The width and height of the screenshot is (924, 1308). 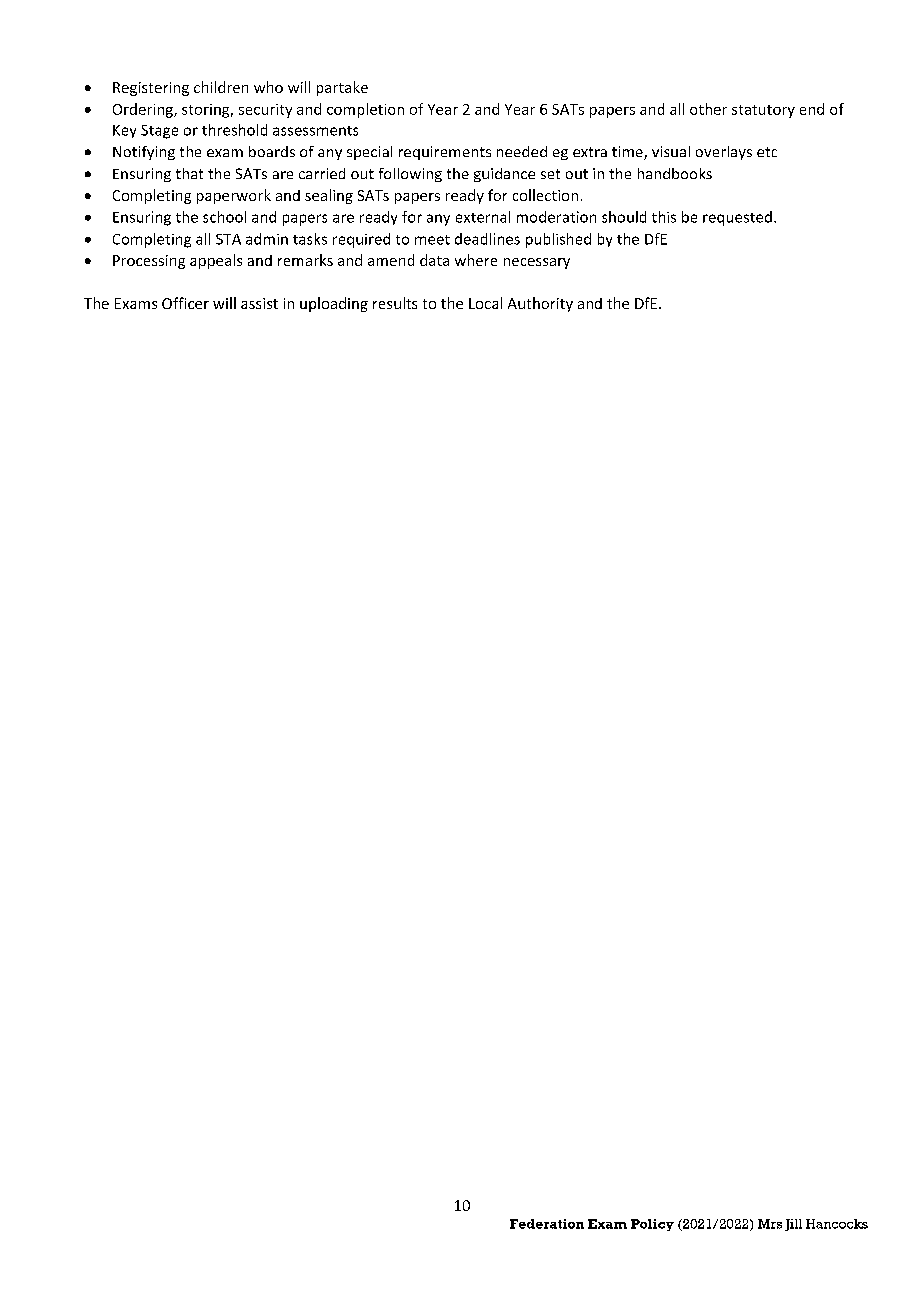 What do you see at coordinates (395, 303) in the screenshot?
I see `results` at bounding box center [395, 303].
